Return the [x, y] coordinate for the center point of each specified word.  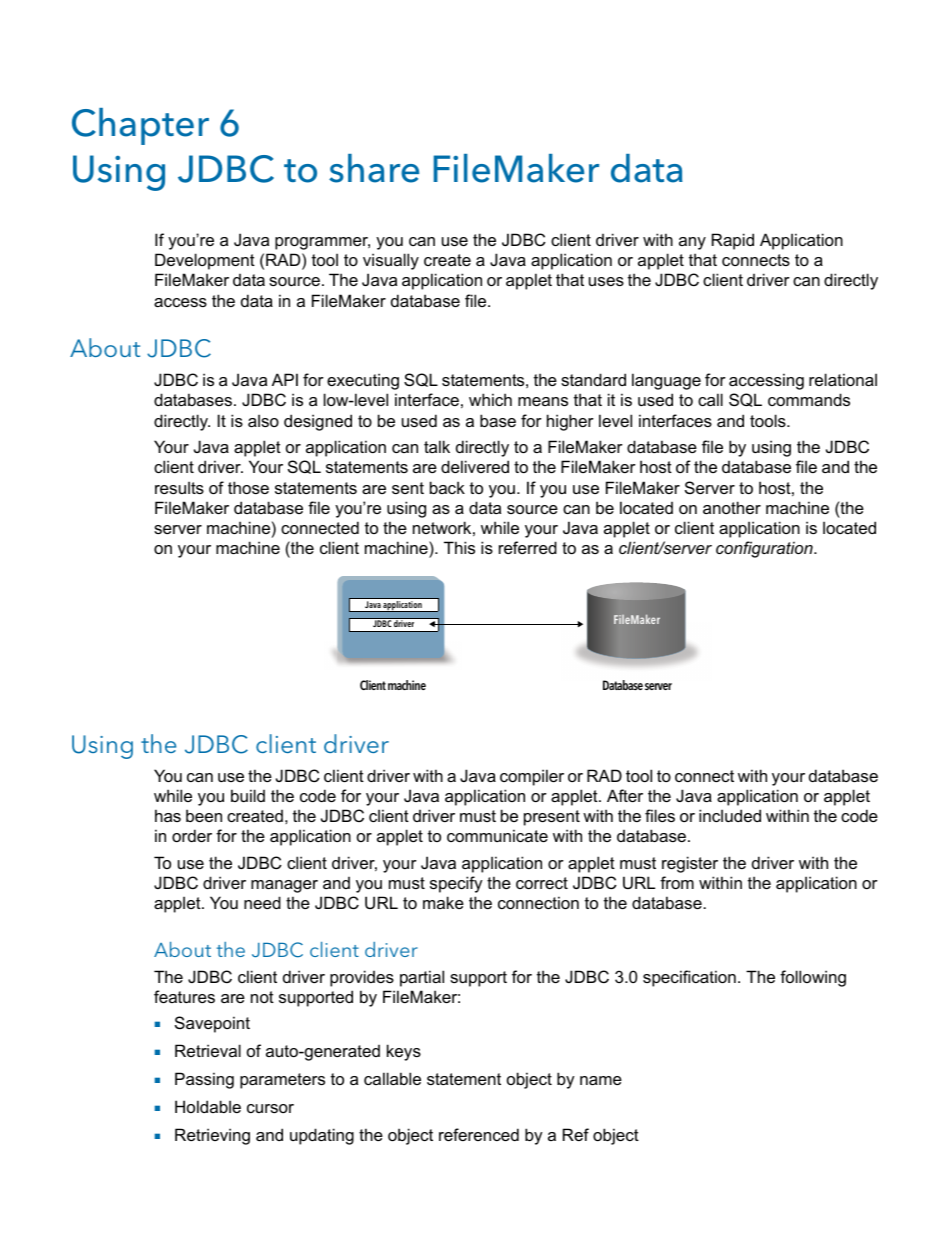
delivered [475, 466]
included [730, 815]
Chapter [140, 126]
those [248, 487]
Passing [204, 1080]
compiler [532, 777]
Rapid [733, 241]
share [374, 168]
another [732, 507]
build [248, 795]
